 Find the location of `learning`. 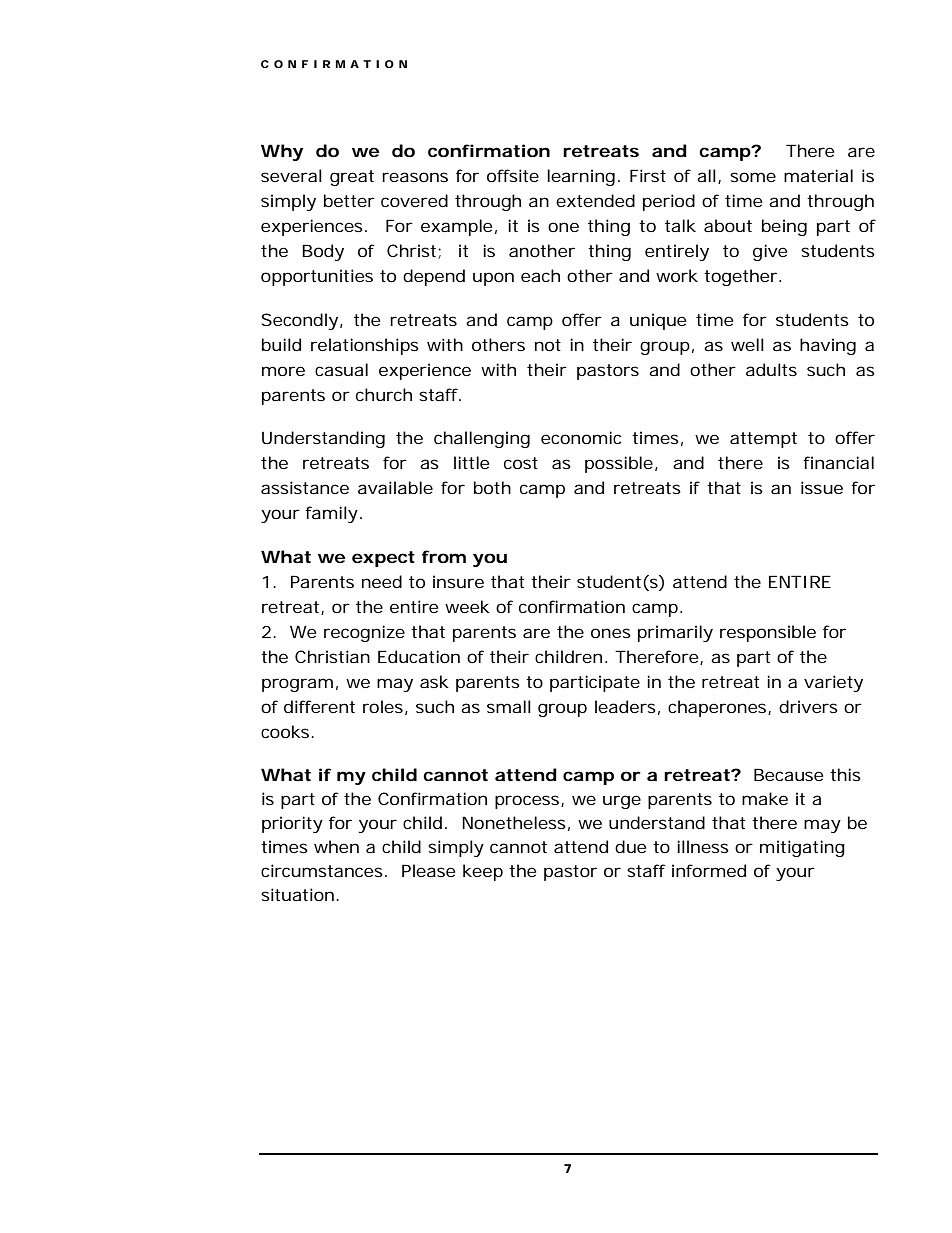

learning is located at coordinates (581, 177).
